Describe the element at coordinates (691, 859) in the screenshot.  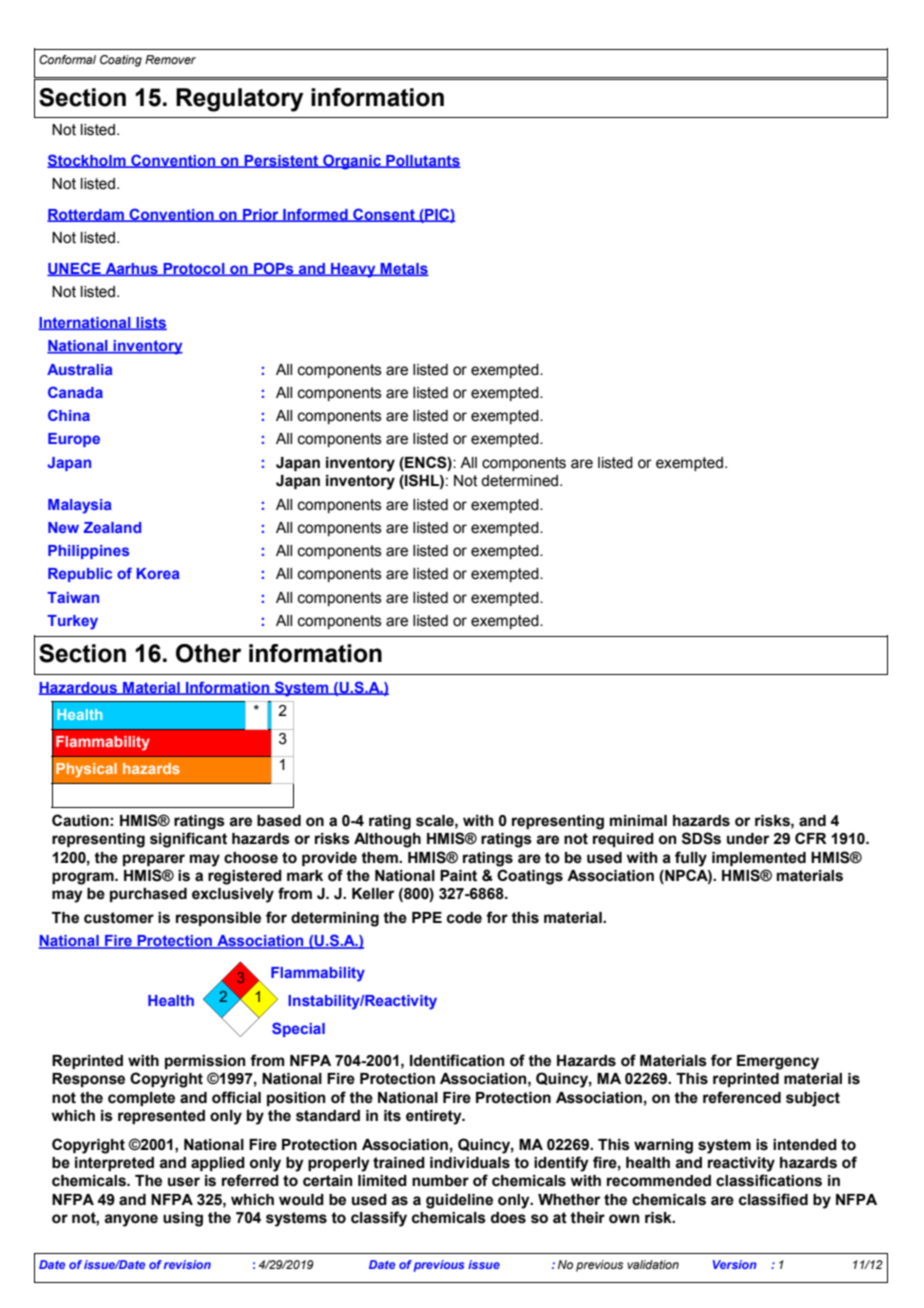
I see `fully` at that location.
